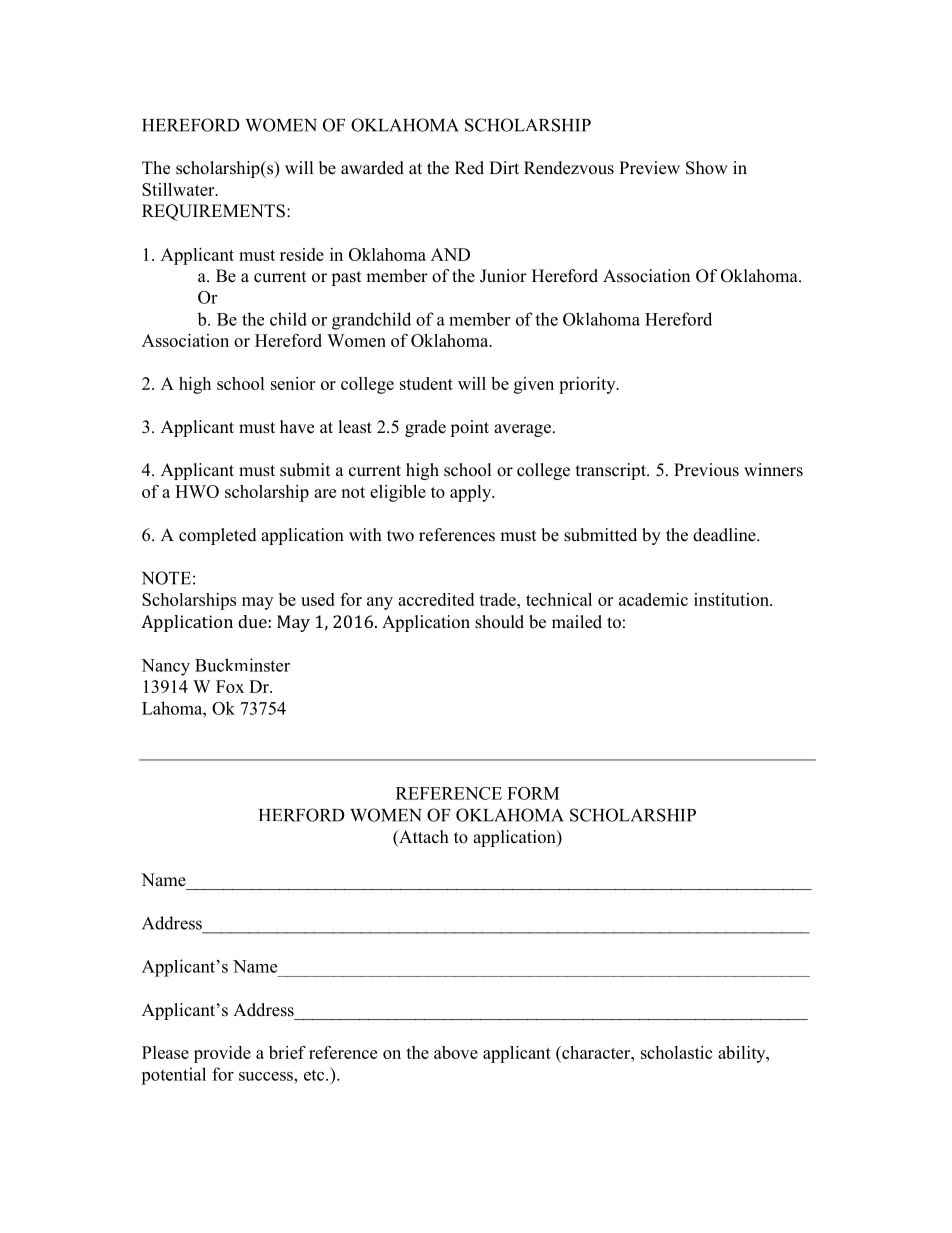 This screenshot has width=952, height=1233. Describe the element at coordinates (732, 599) in the screenshot. I see `institution` at that location.
